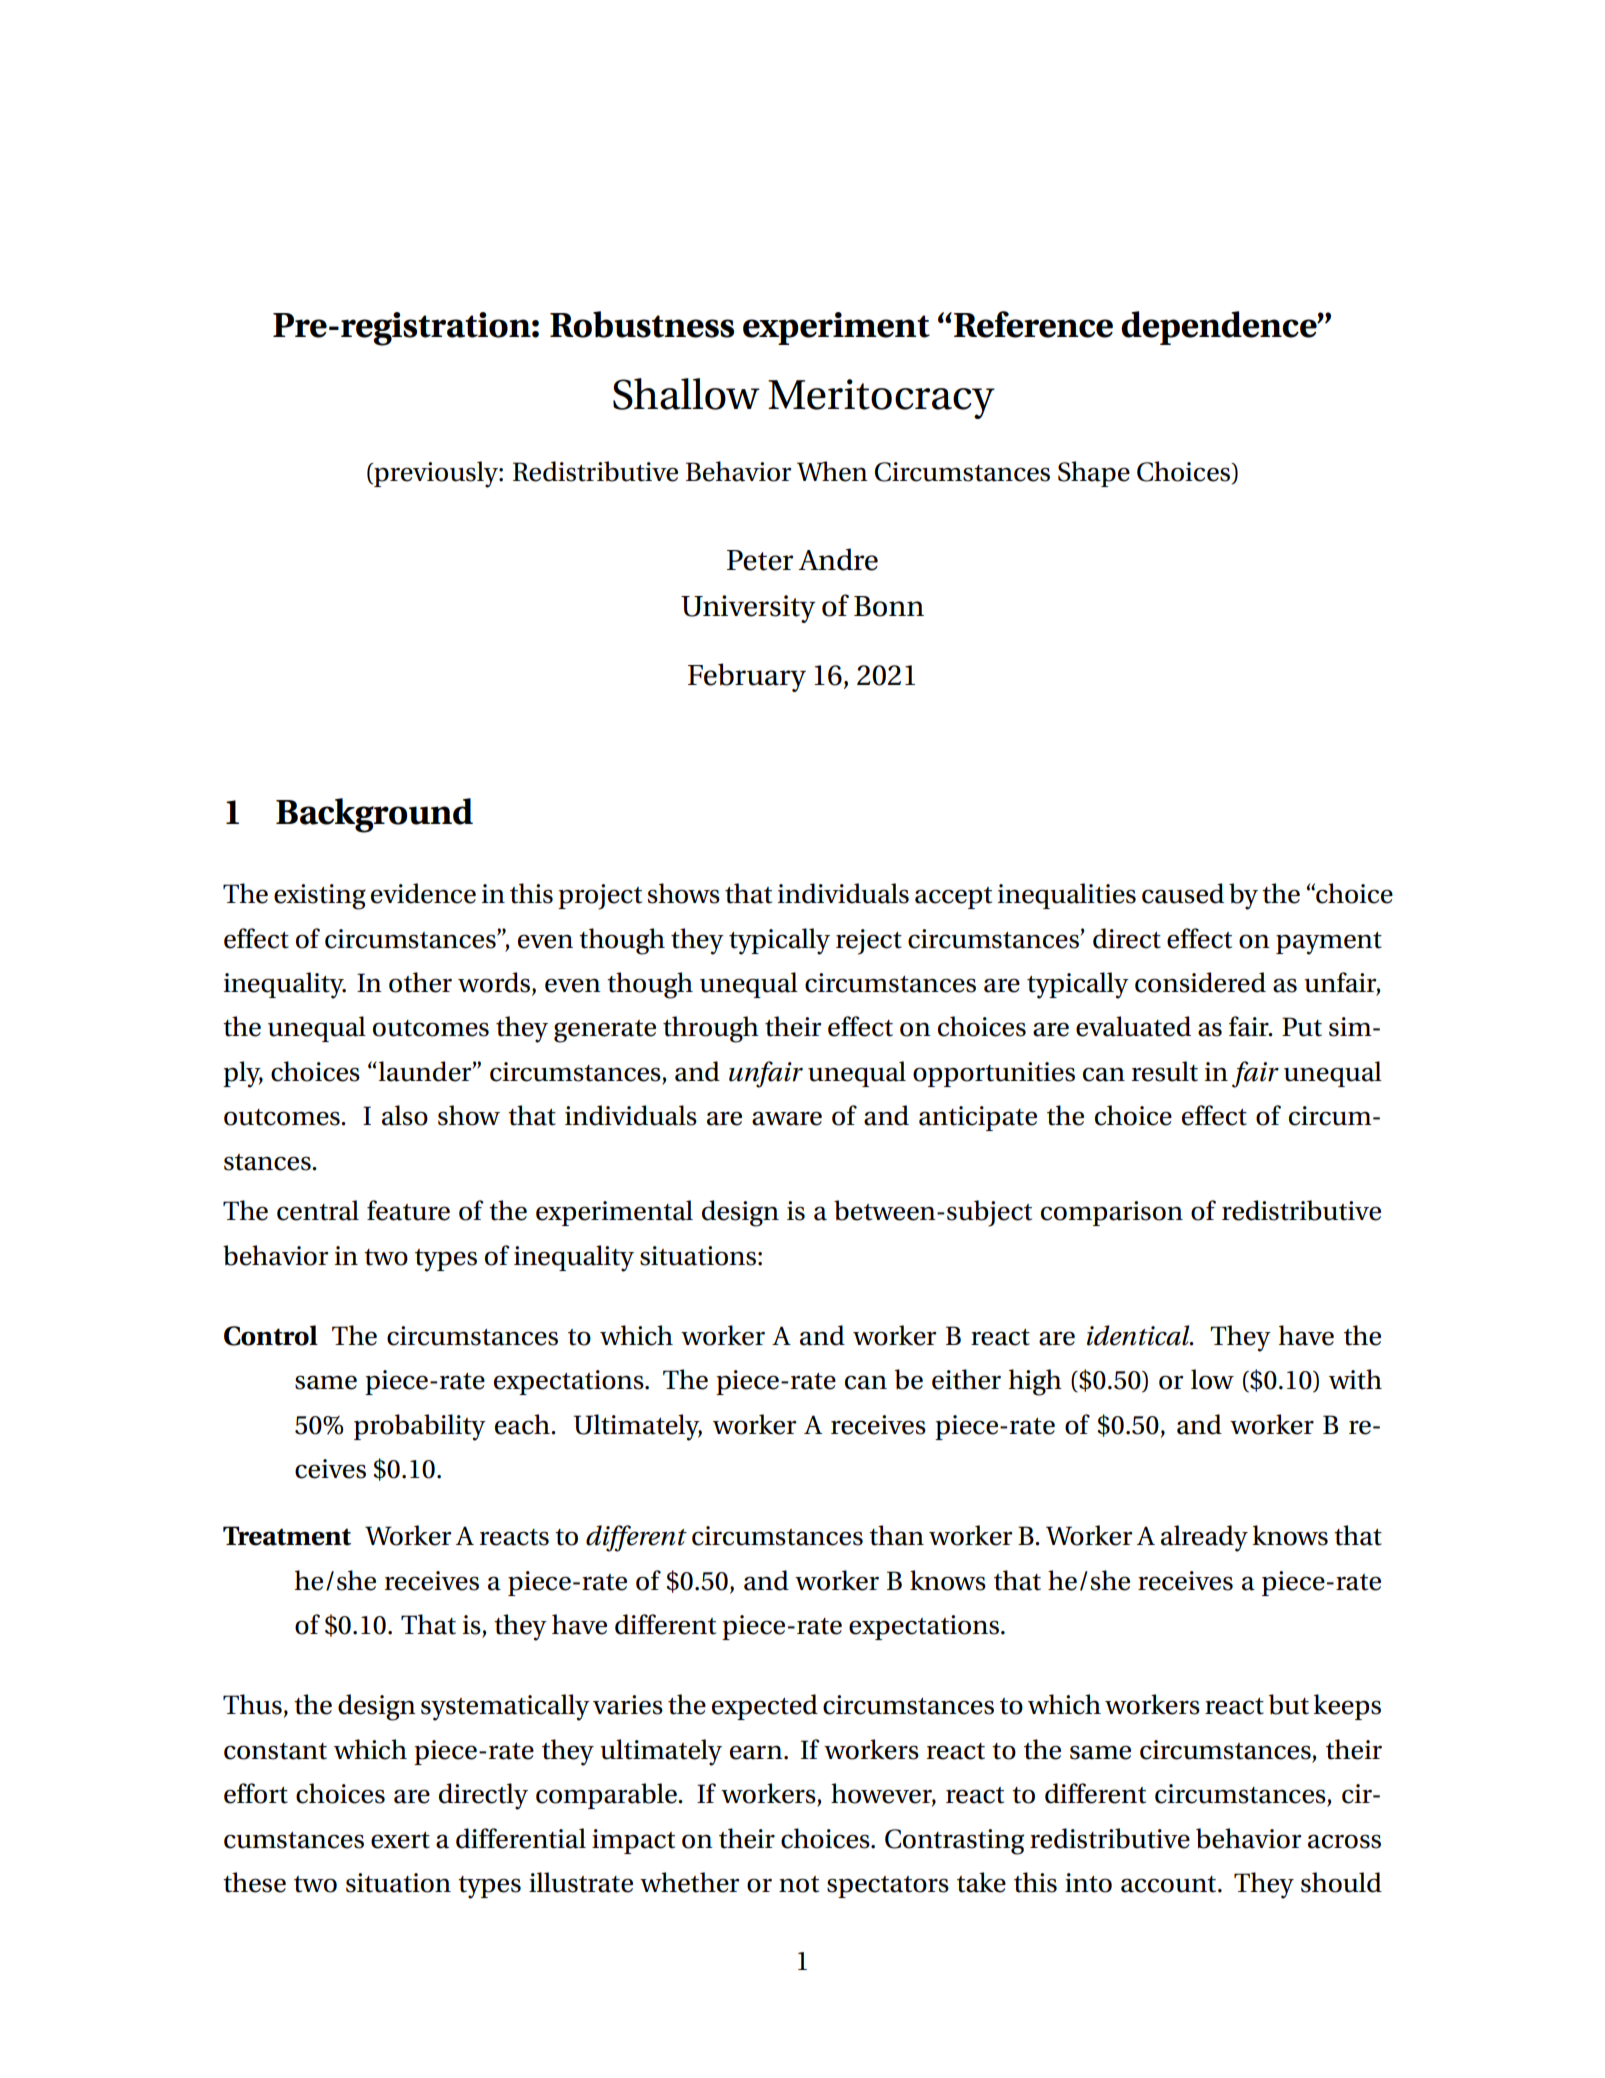 Image resolution: width=1605 pixels, height=2078 pixels. What do you see at coordinates (642, 324) in the image?
I see `Robustness` at bounding box center [642, 324].
